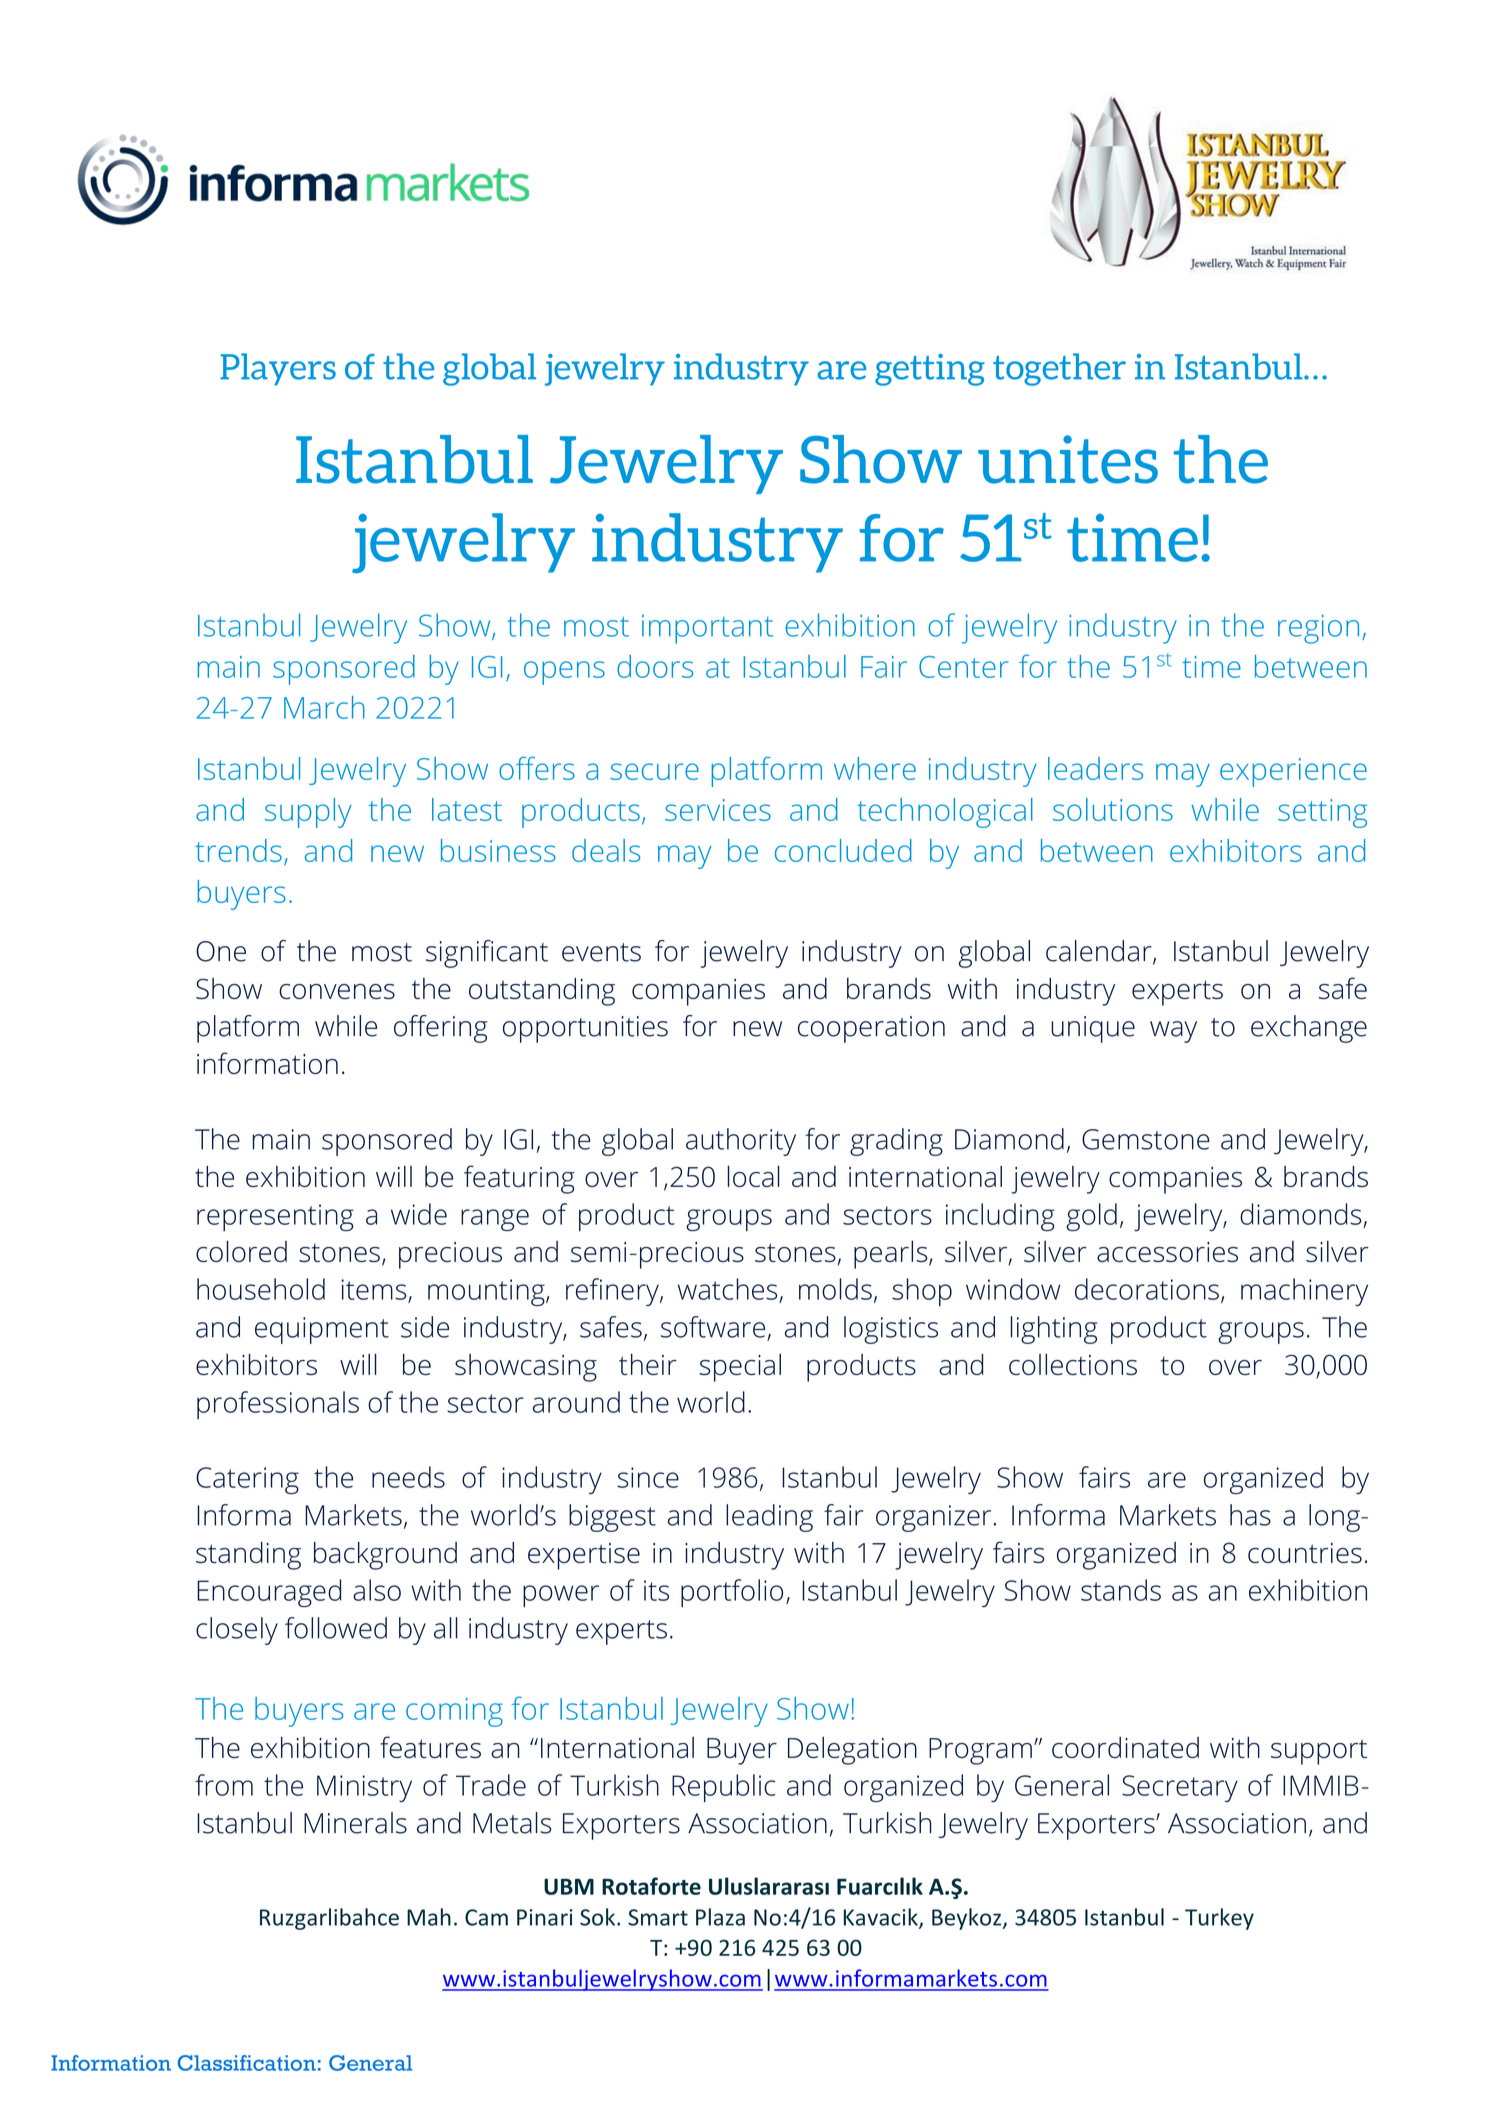  What do you see at coordinates (720, 1917) in the screenshot?
I see `Plaza` at bounding box center [720, 1917].
